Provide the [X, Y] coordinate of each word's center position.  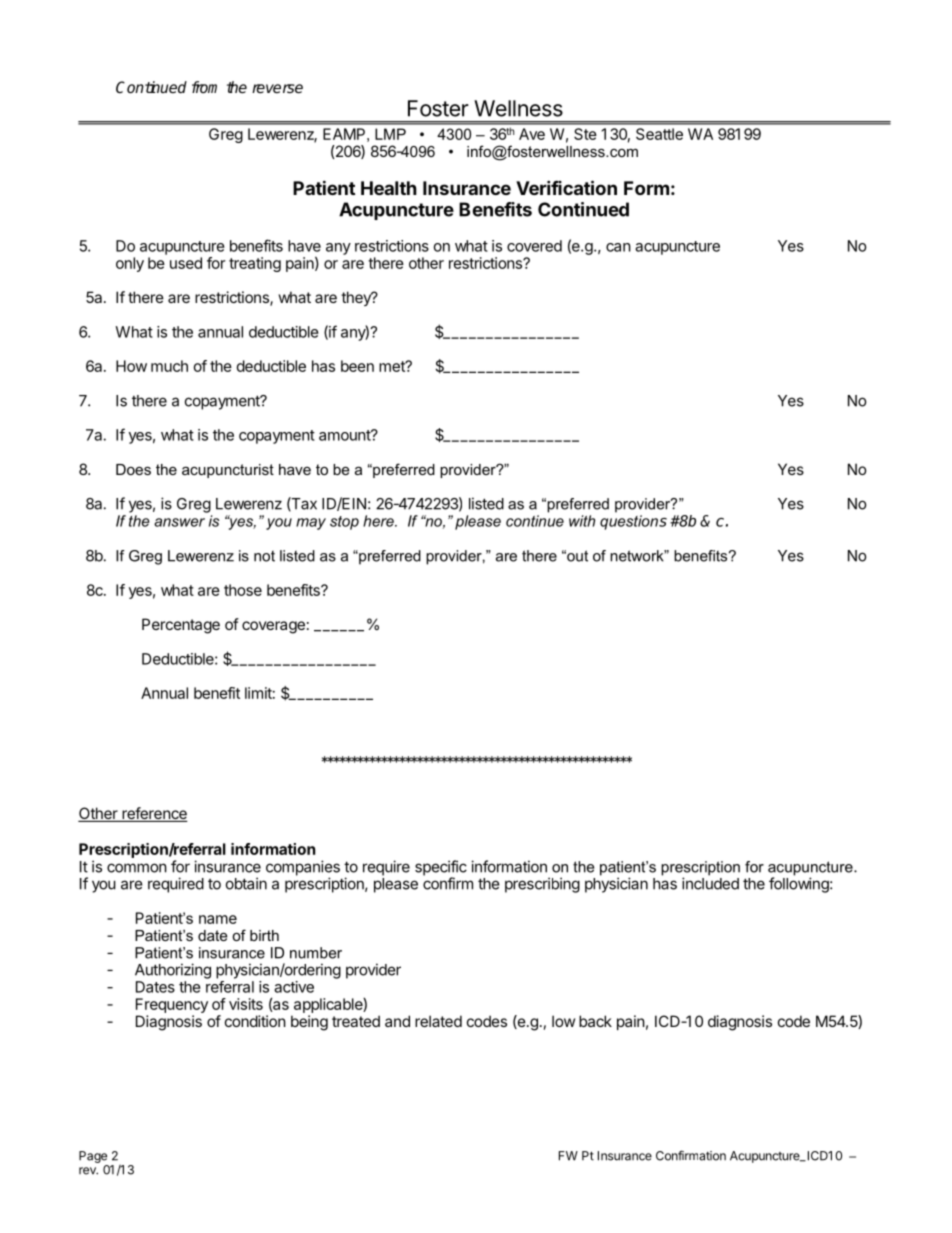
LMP [390, 134]
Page [94, 1158]
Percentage [181, 626]
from [204, 87]
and [397, 1021]
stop [344, 523]
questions [633, 522]
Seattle [659, 134]
